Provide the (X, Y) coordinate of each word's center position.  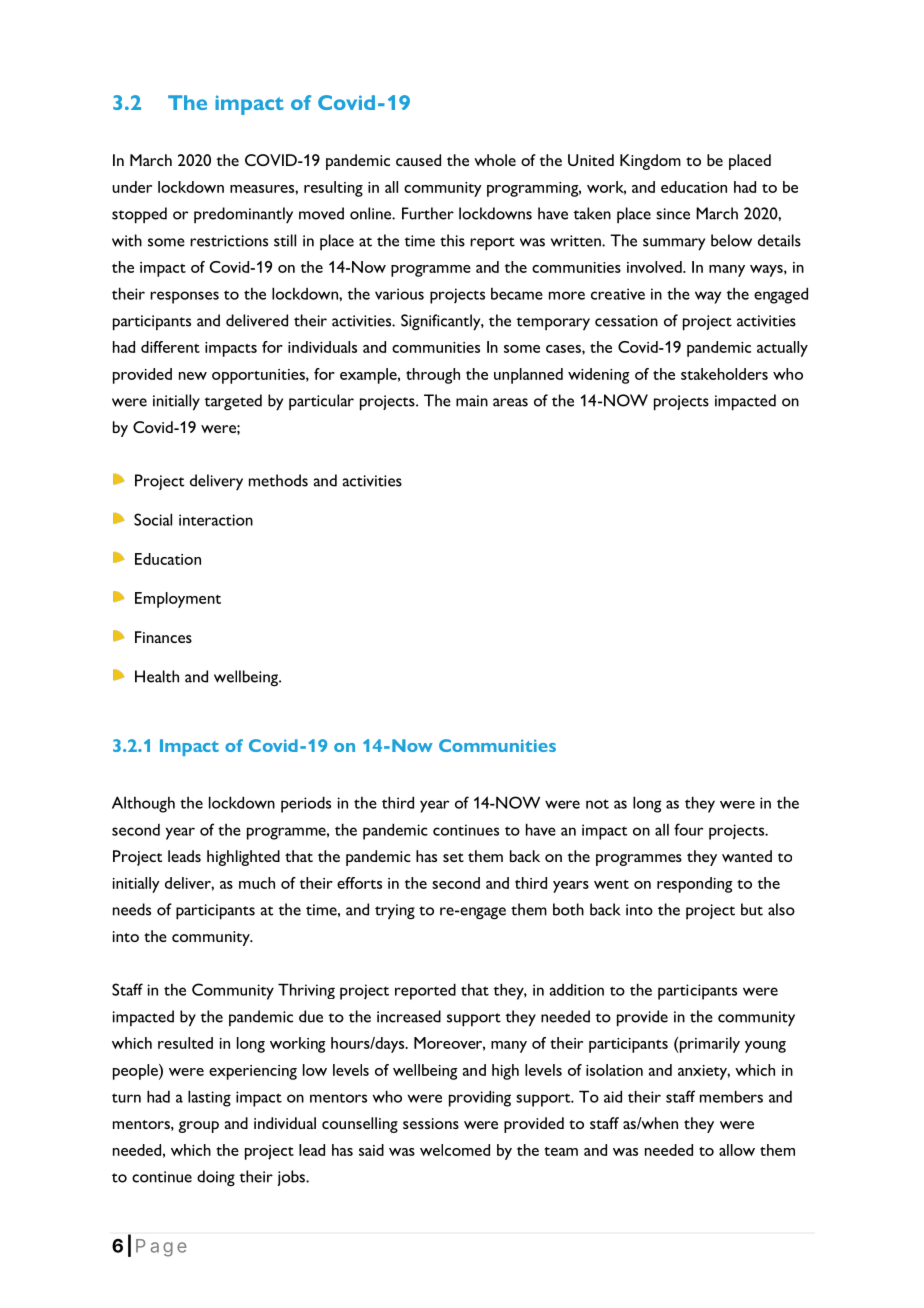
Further (428, 213)
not (597, 804)
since (673, 214)
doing (216, 1178)
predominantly (243, 215)
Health (157, 676)
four (688, 829)
